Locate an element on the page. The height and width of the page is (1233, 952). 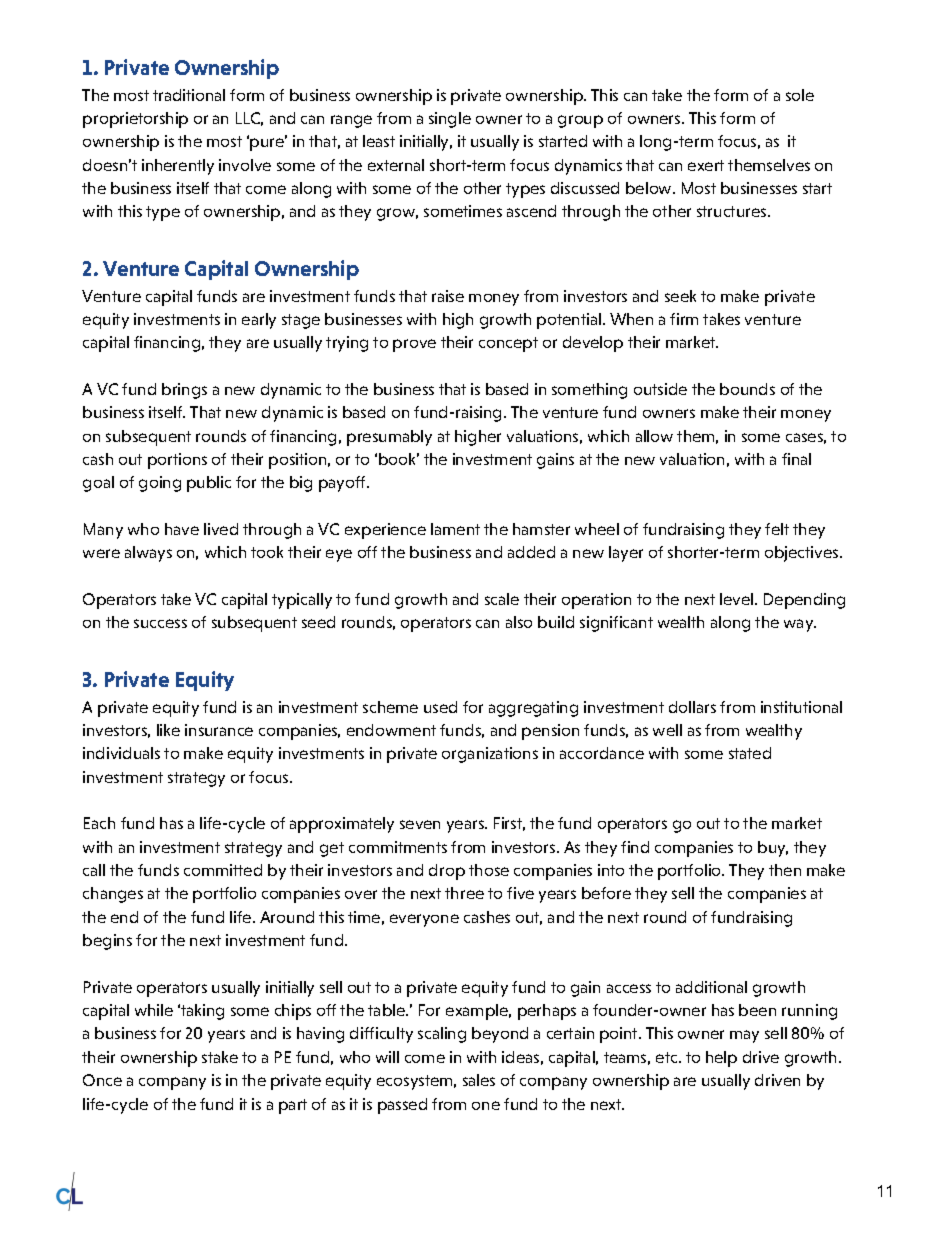
exert is located at coordinates (706, 165).
